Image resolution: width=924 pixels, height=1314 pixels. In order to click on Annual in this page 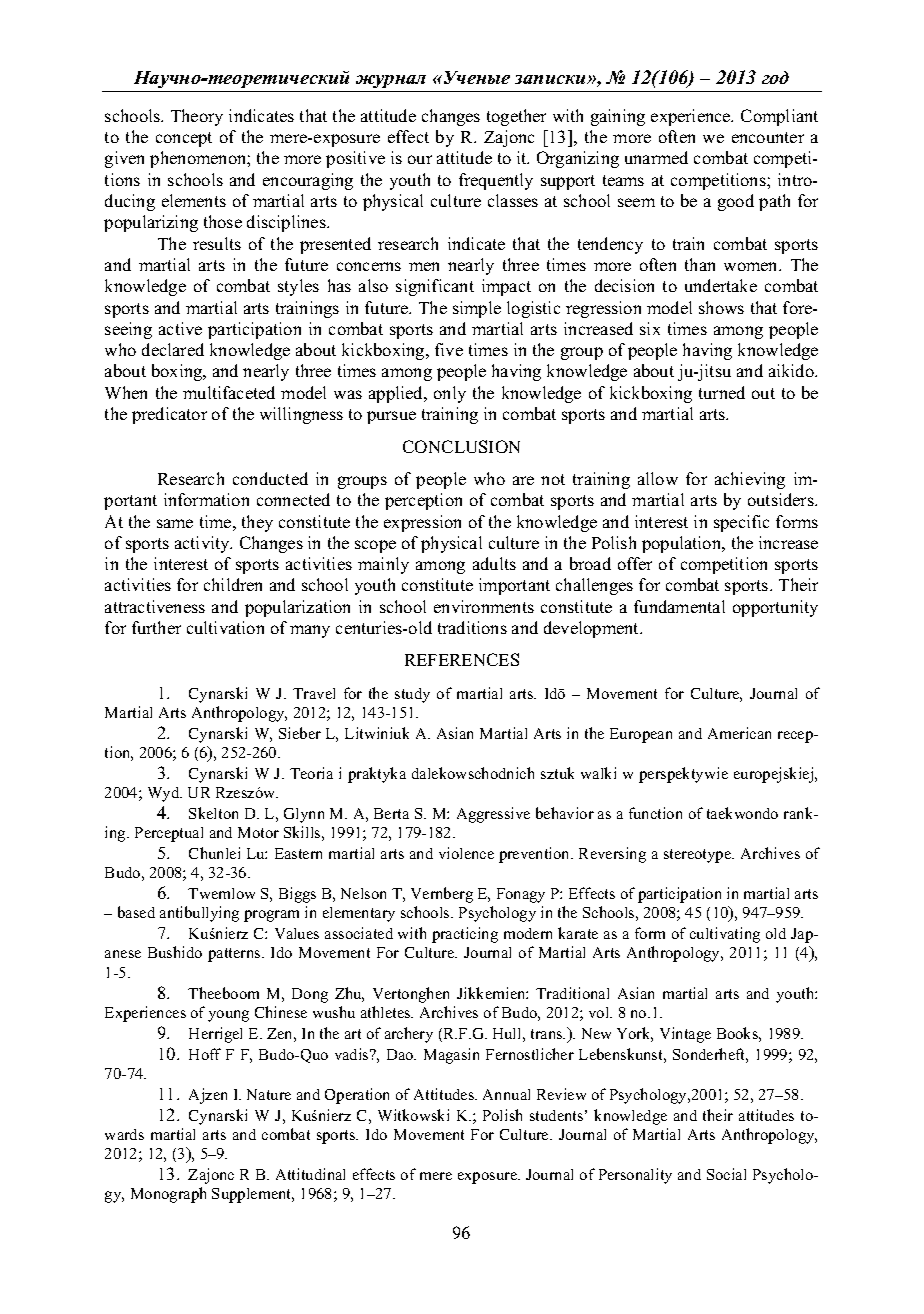, I will do `click(506, 1094)`.
